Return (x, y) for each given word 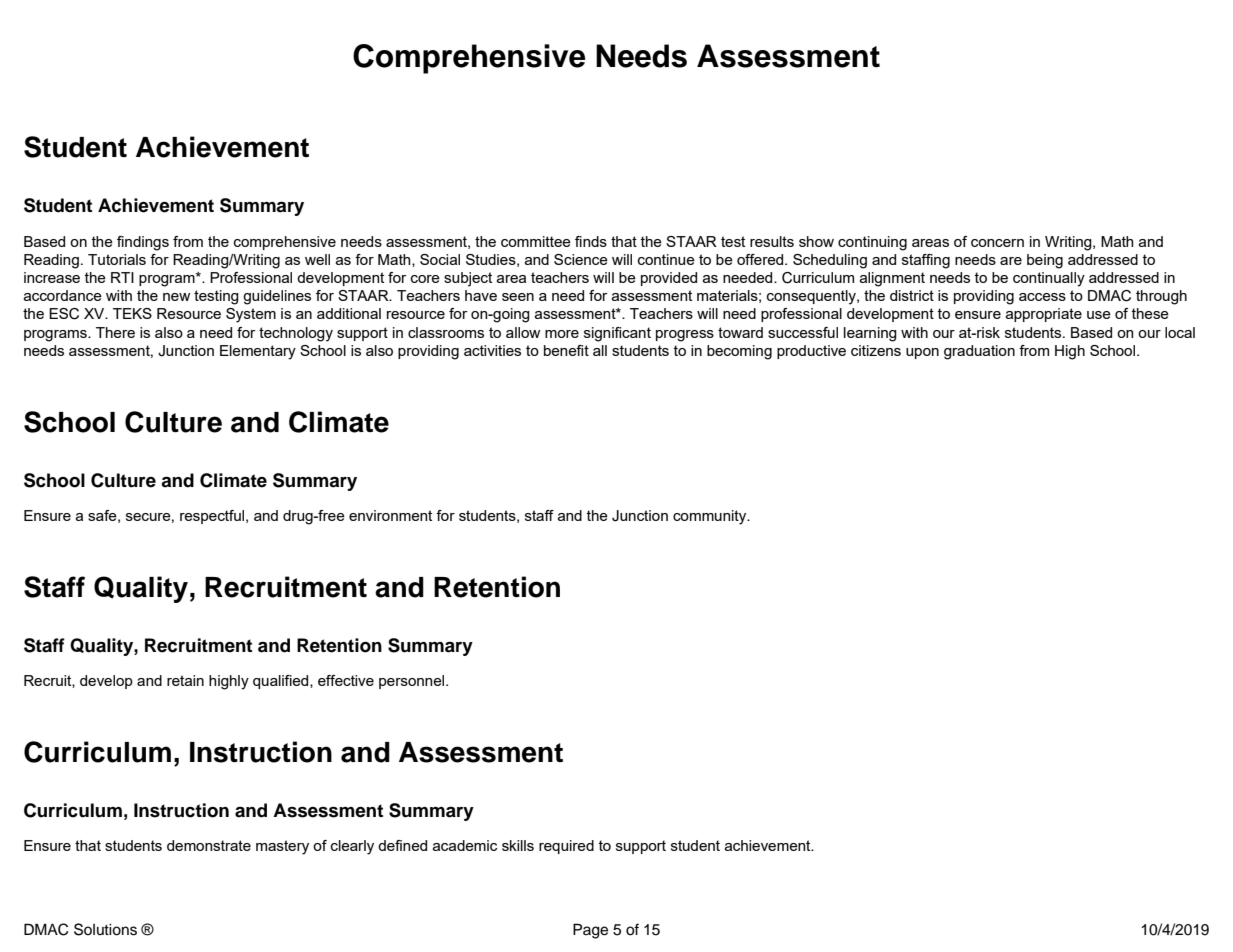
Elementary (258, 352)
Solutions (105, 929)
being (1045, 261)
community (711, 517)
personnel (413, 682)
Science (581, 259)
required (566, 847)
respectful (213, 517)
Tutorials (117, 259)
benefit (566, 350)
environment (390, 515)
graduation (979, 352)
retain (185, 680)
